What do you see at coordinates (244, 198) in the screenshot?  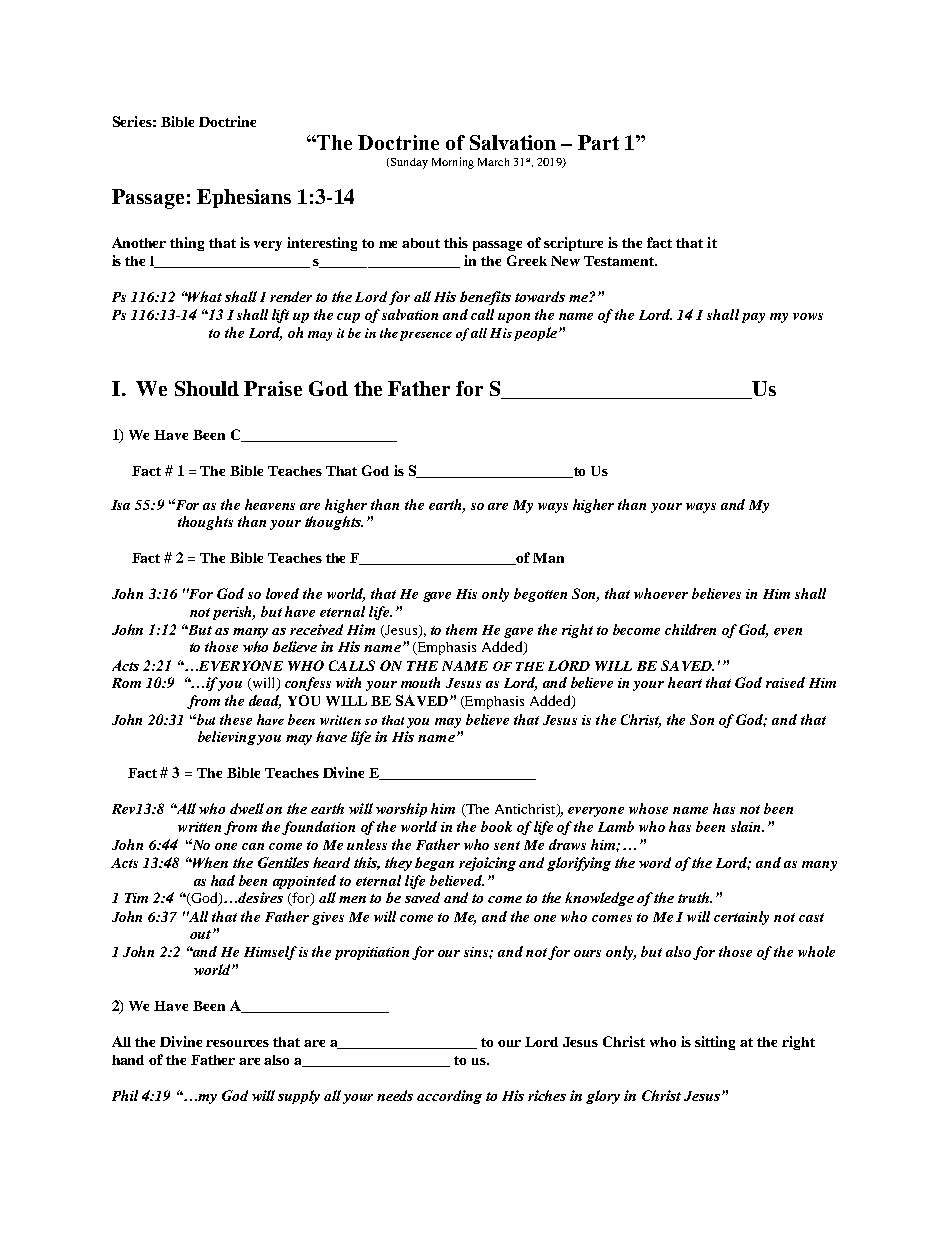 I see `Ephesians` at bounding box center [244, 198].
